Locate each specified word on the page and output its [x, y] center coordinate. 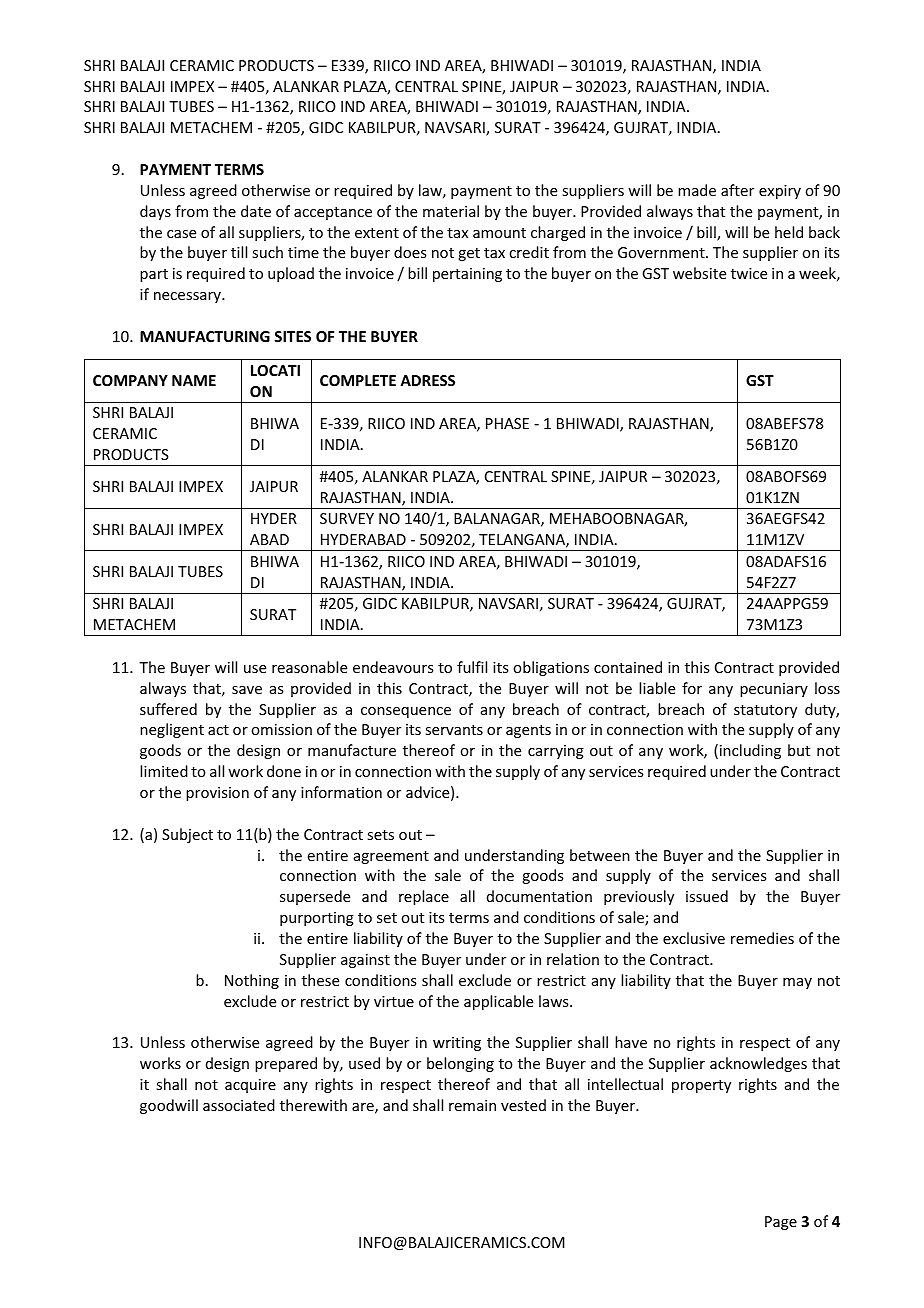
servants [454, 730]
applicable [498, 1002]
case [181, 234]
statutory [765, 711]
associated [239, 1105]
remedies [762, 938]
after [737, 190]
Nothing [252, 981]
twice [749, 273]
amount [499, 233]
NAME [194, 380]
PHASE [507, 423]
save [247, 690]
